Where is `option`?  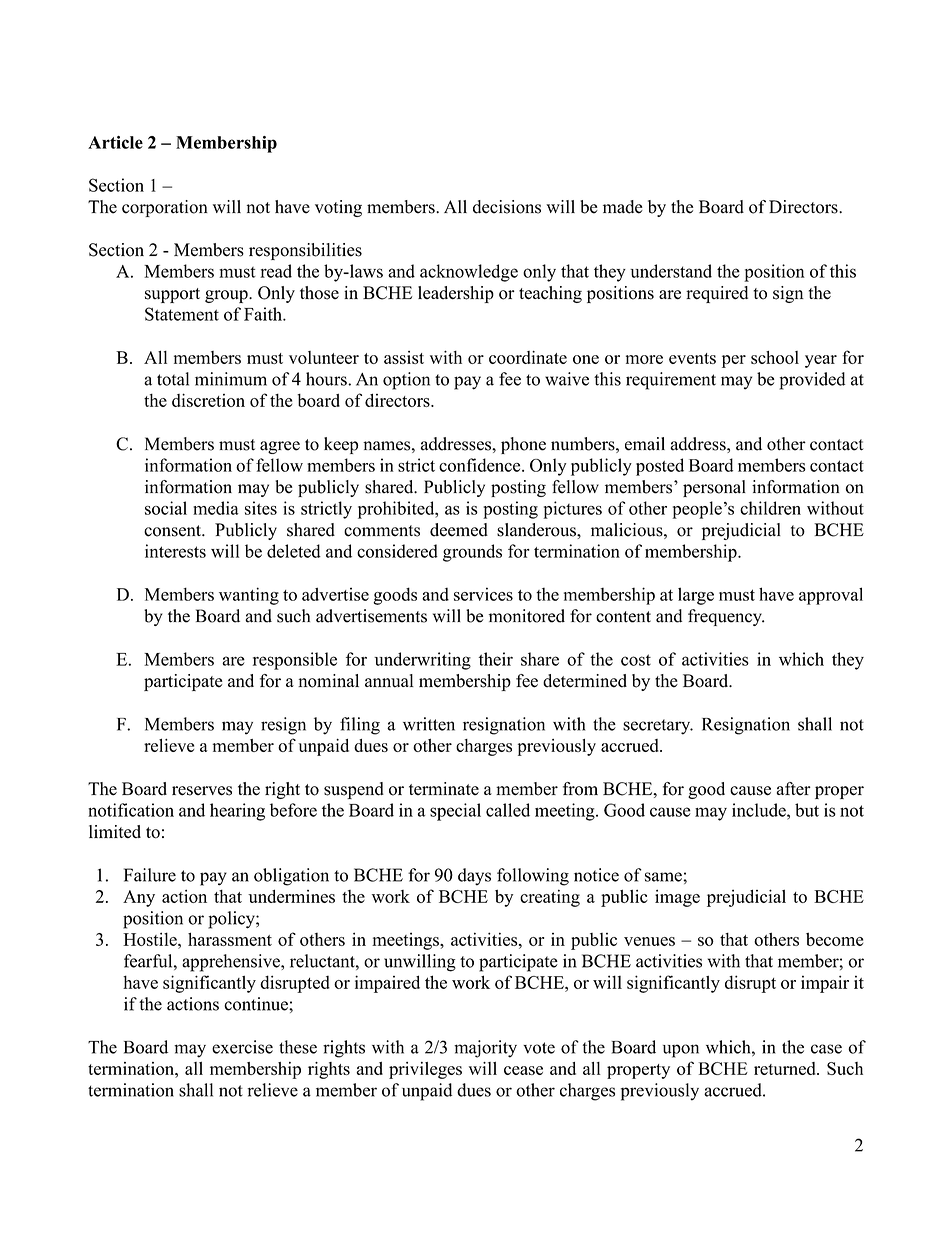 option is located at coordinates (406, 381).
